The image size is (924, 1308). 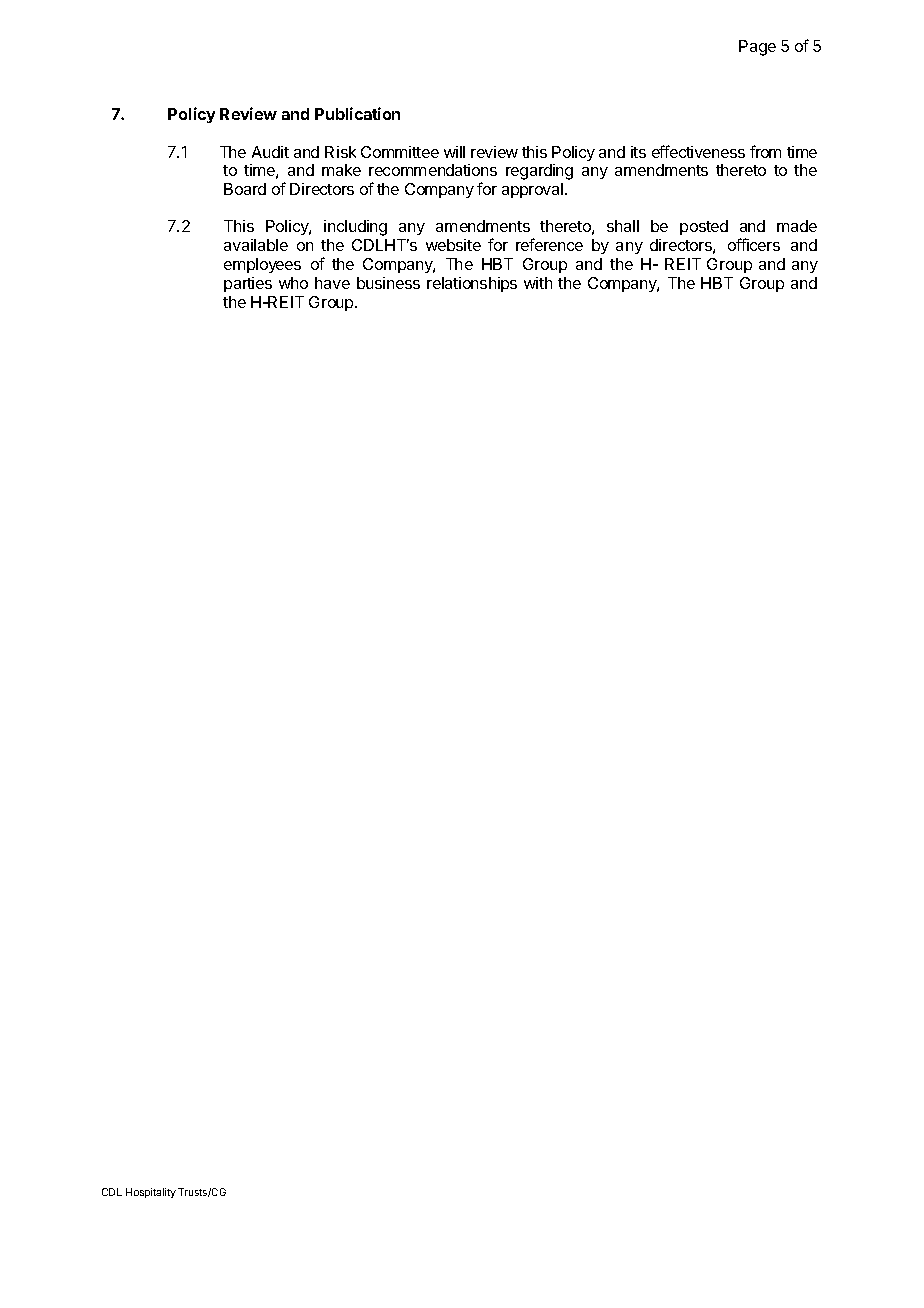 I want to click on who, so click(x=293, y=283).
